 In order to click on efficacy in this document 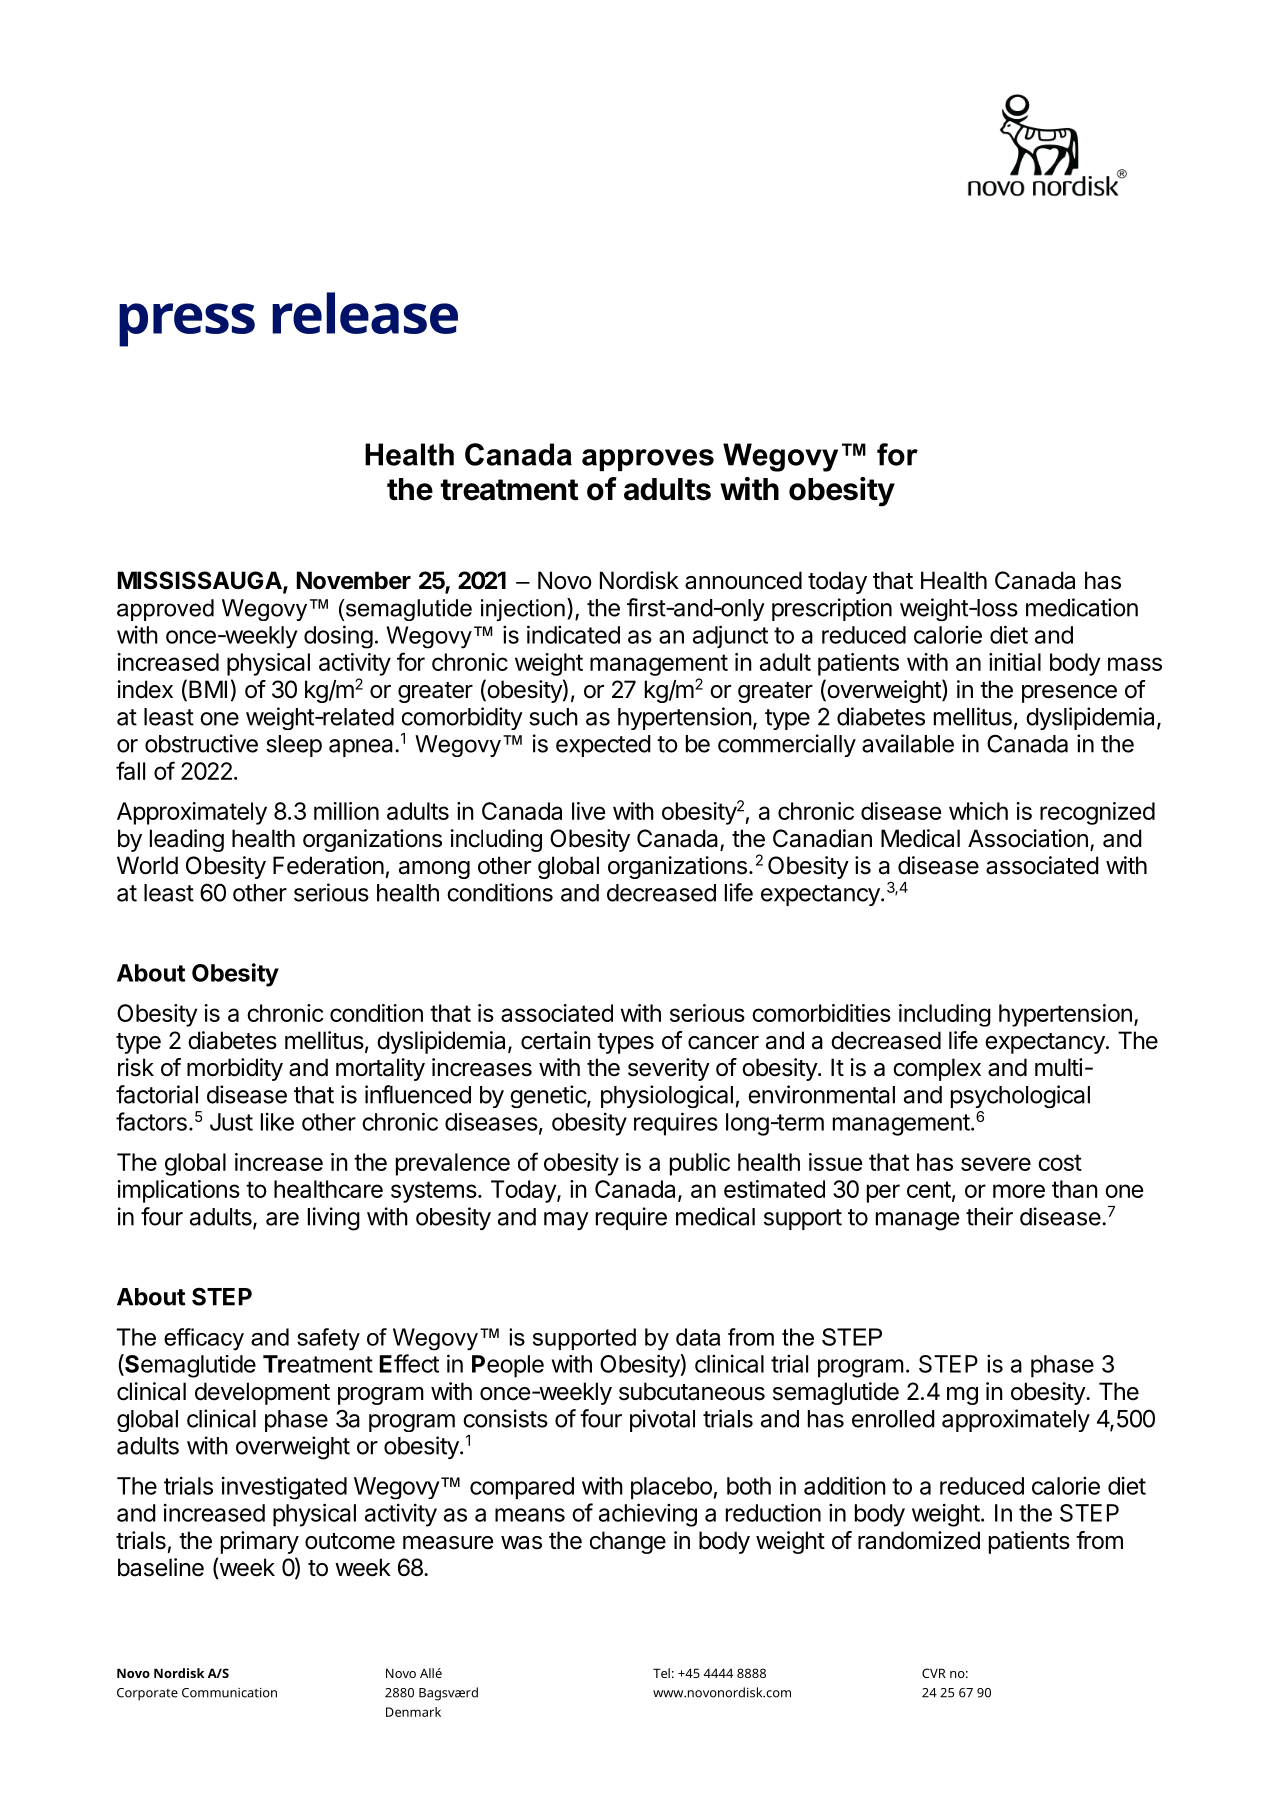, I will do `click(204, 1339)`.
